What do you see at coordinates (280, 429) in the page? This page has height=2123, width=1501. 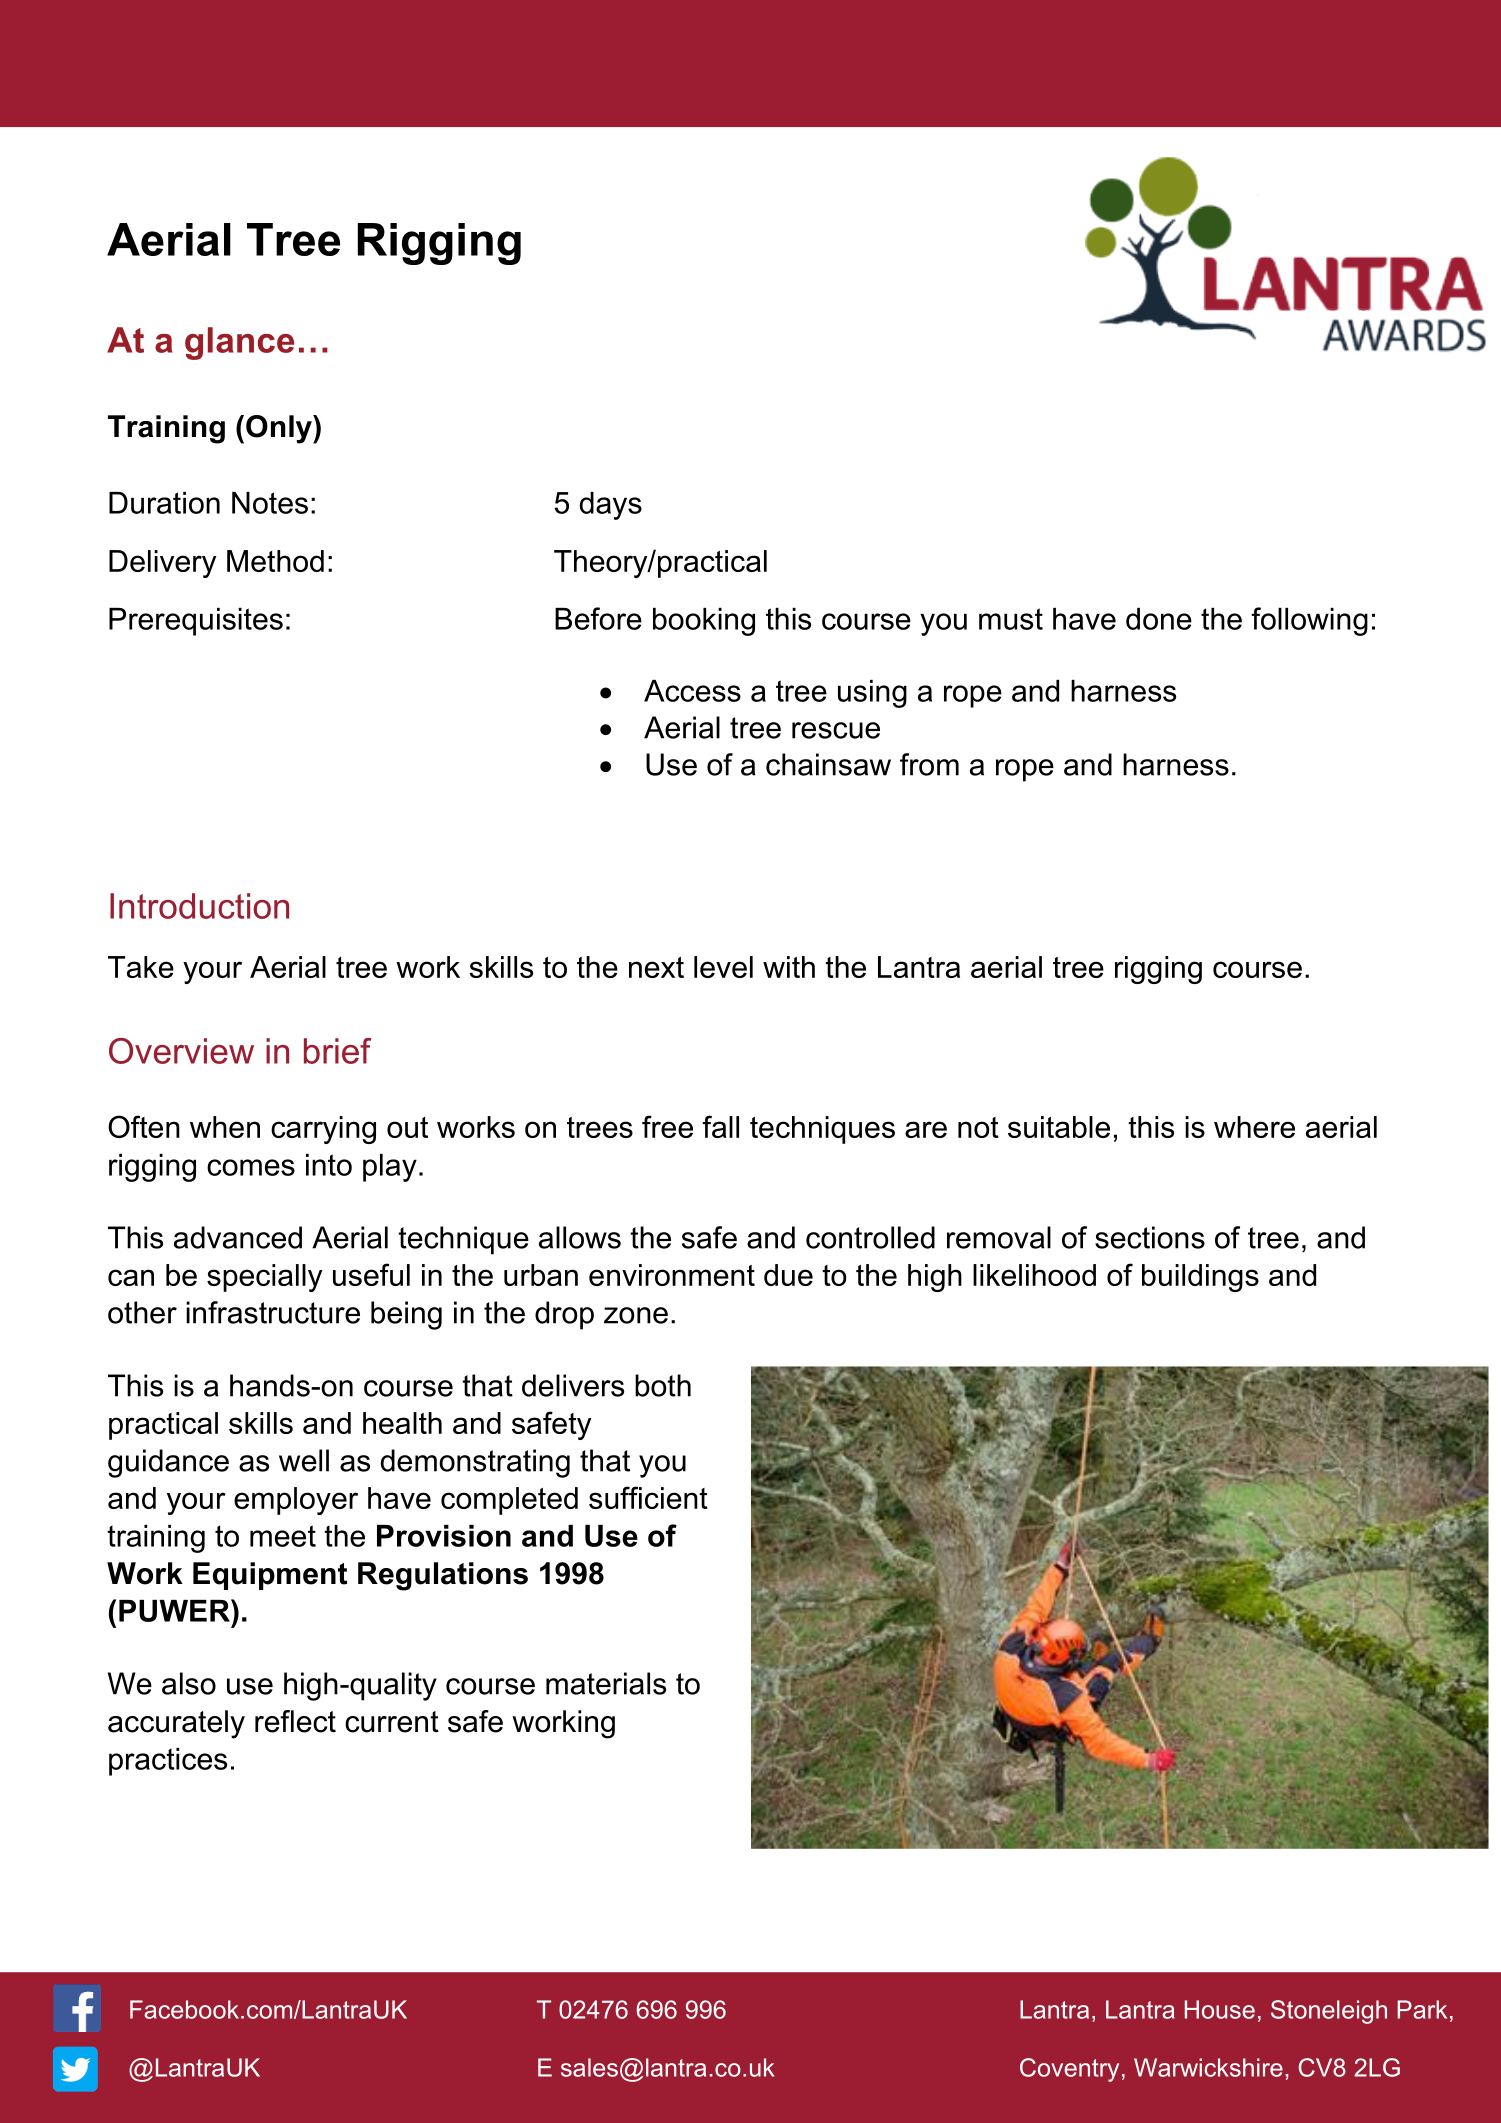 I see `Only` at bounding box center [280, 429].
